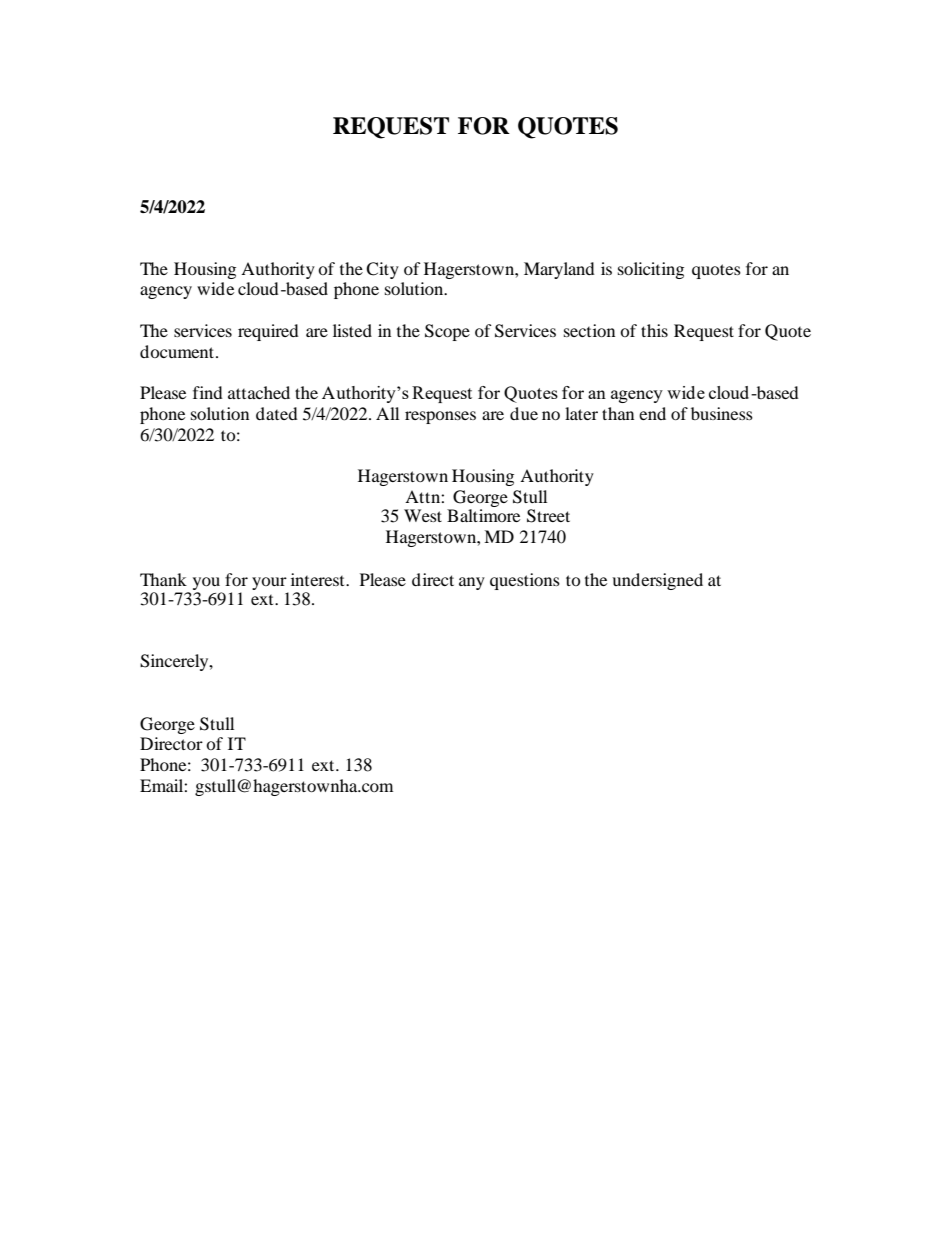  What do you see at coordinates (657, 581) in the screenshot?
I see `undersigned` at bounding box center [657, 581].
